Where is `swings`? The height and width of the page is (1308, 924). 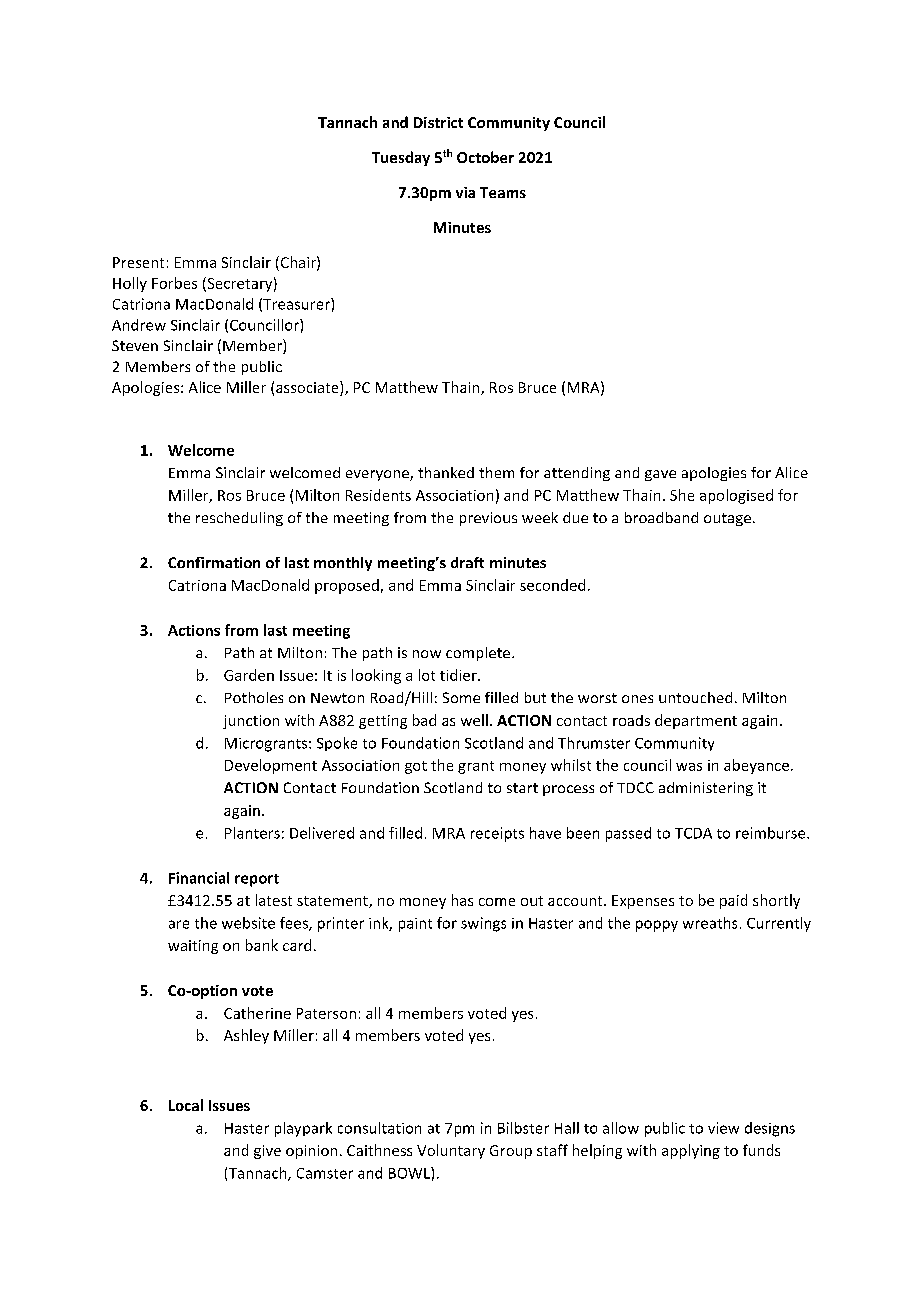 swings is located at coordinates (483, 924).
